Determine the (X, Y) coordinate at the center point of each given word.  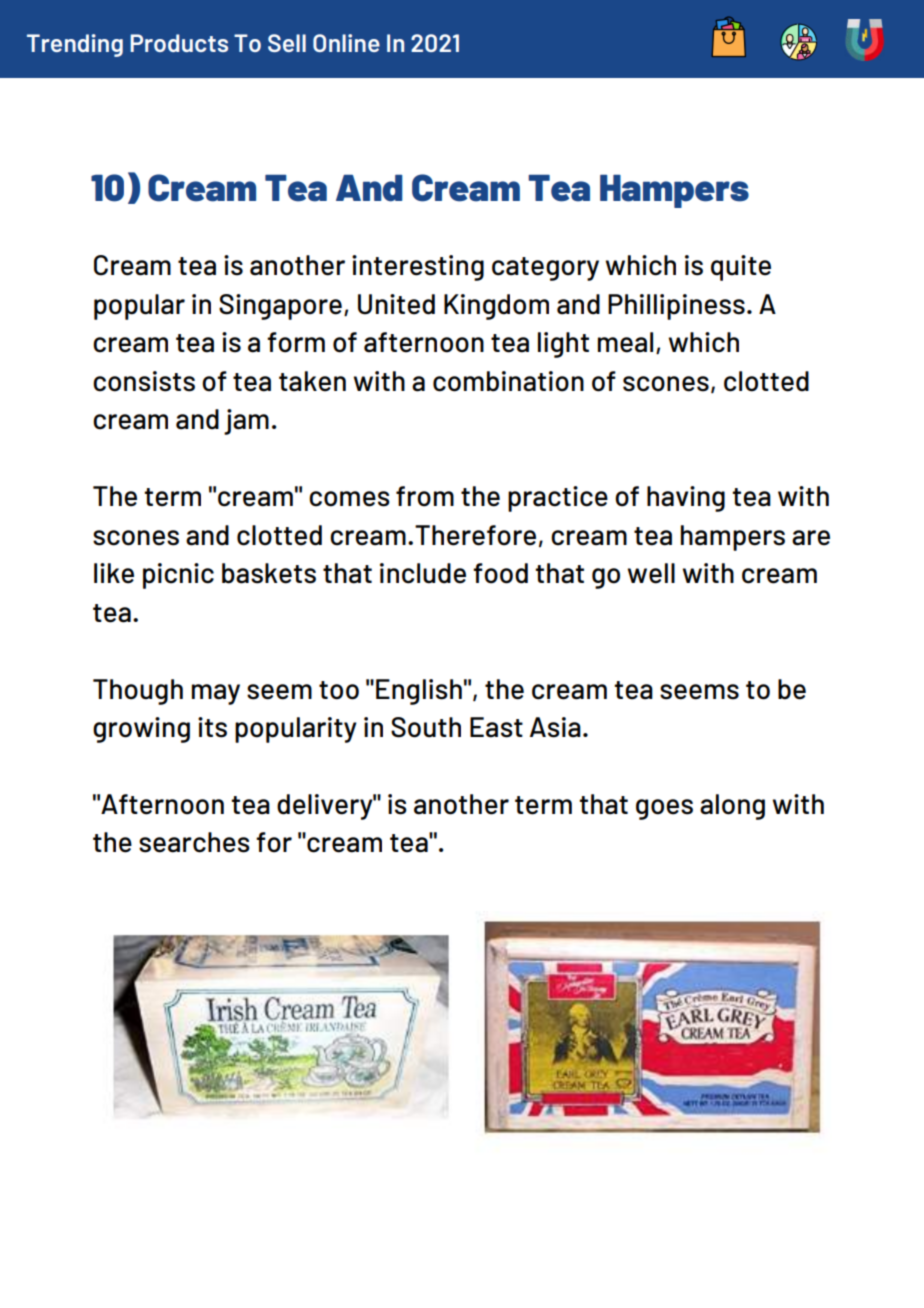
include (423, 573)
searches (194, 842)
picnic (178, 576)
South (426, 727)
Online (346, 43)
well (651, 573)
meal (625, 342)
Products (179, 43)
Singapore (280, 307)
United (396, 304)
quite (741, 268)
